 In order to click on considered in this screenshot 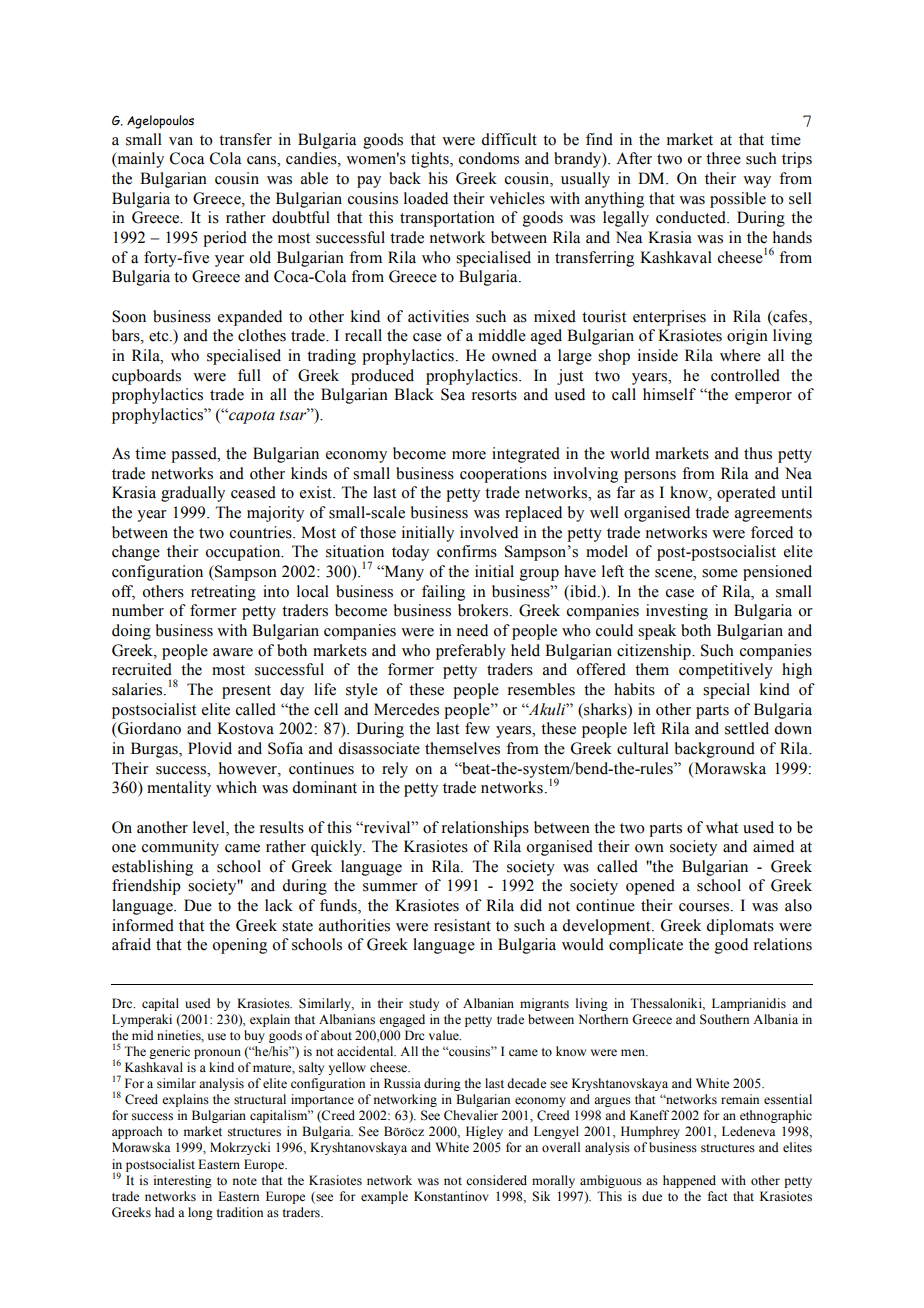, I will do `click(496, 1180)`.
